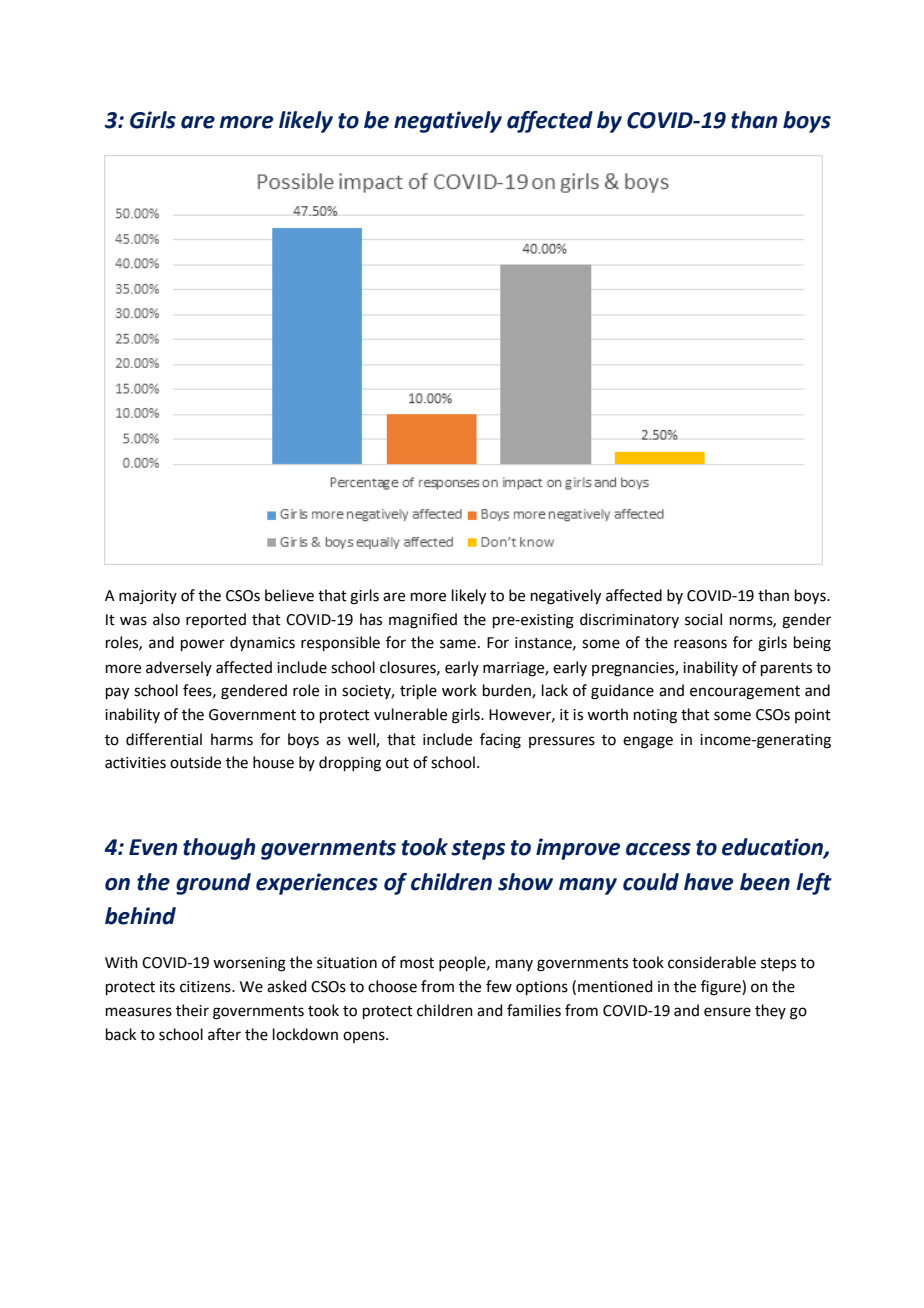 Image resolution: width=924 pixels, height=1308 pixels. I want to click on show, so click(525, 882).
